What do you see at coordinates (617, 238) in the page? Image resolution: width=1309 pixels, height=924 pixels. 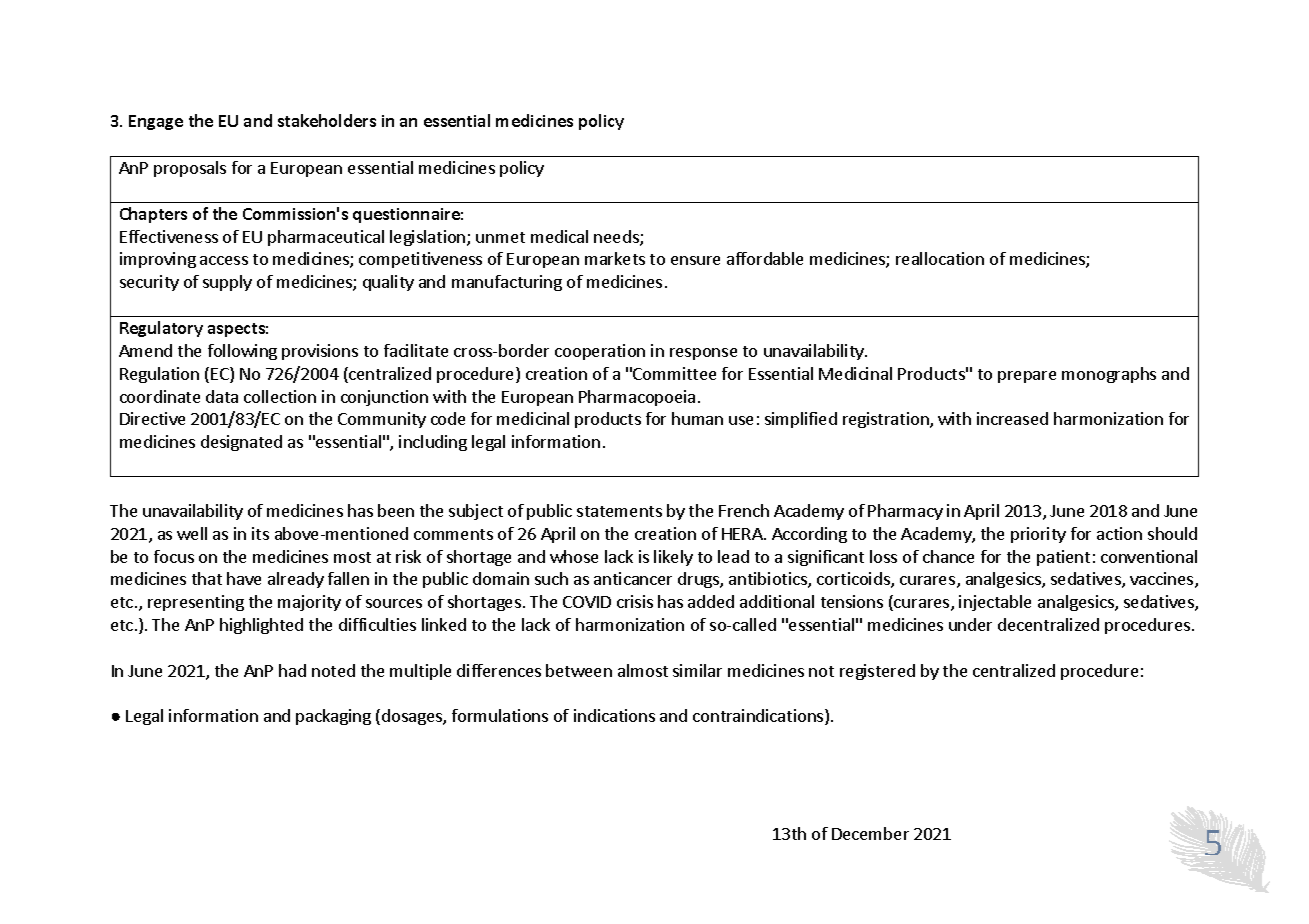 I see `needs` at bounding box center [617, 238].
